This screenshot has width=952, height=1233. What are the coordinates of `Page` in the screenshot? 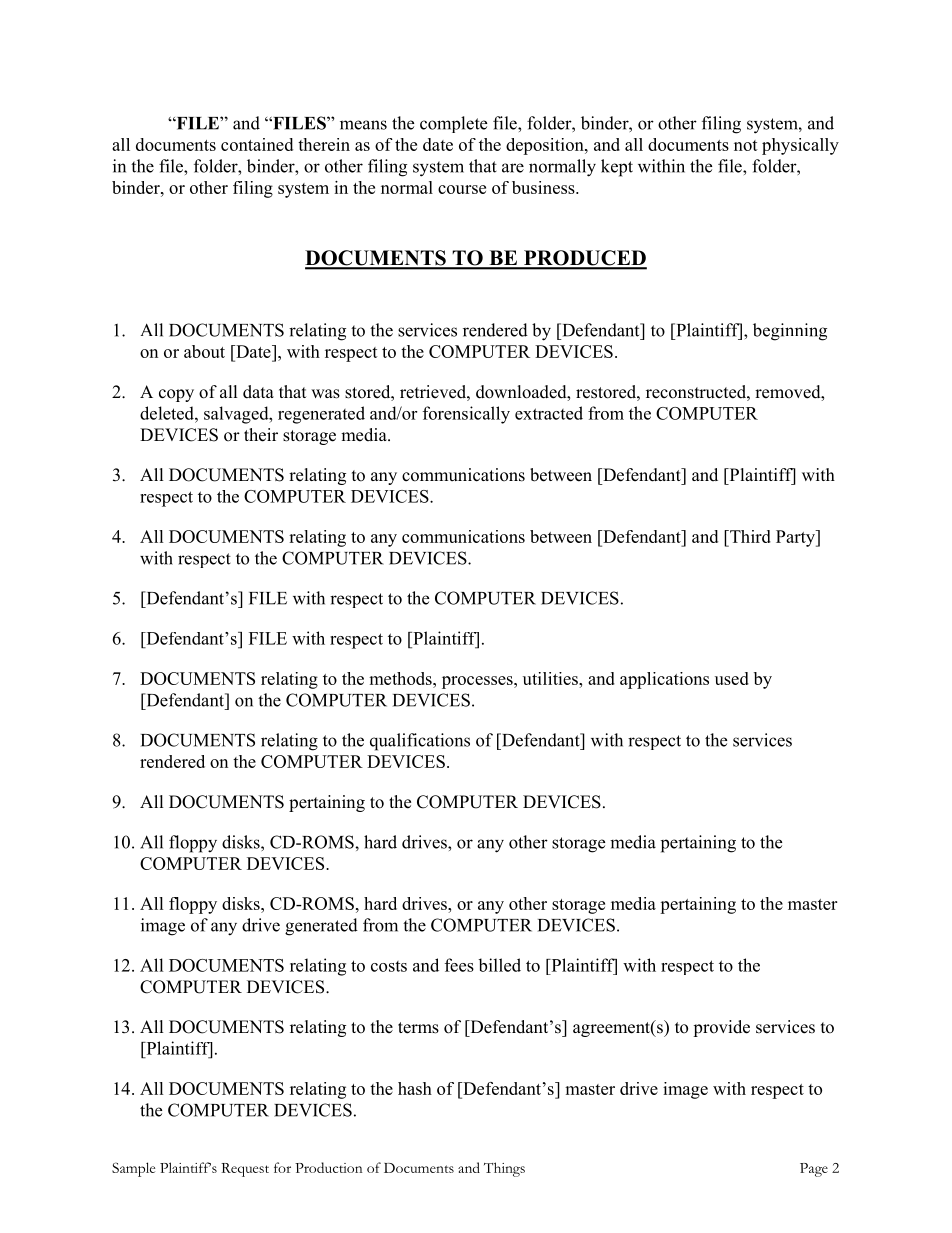 It's located at (814, 1170).
